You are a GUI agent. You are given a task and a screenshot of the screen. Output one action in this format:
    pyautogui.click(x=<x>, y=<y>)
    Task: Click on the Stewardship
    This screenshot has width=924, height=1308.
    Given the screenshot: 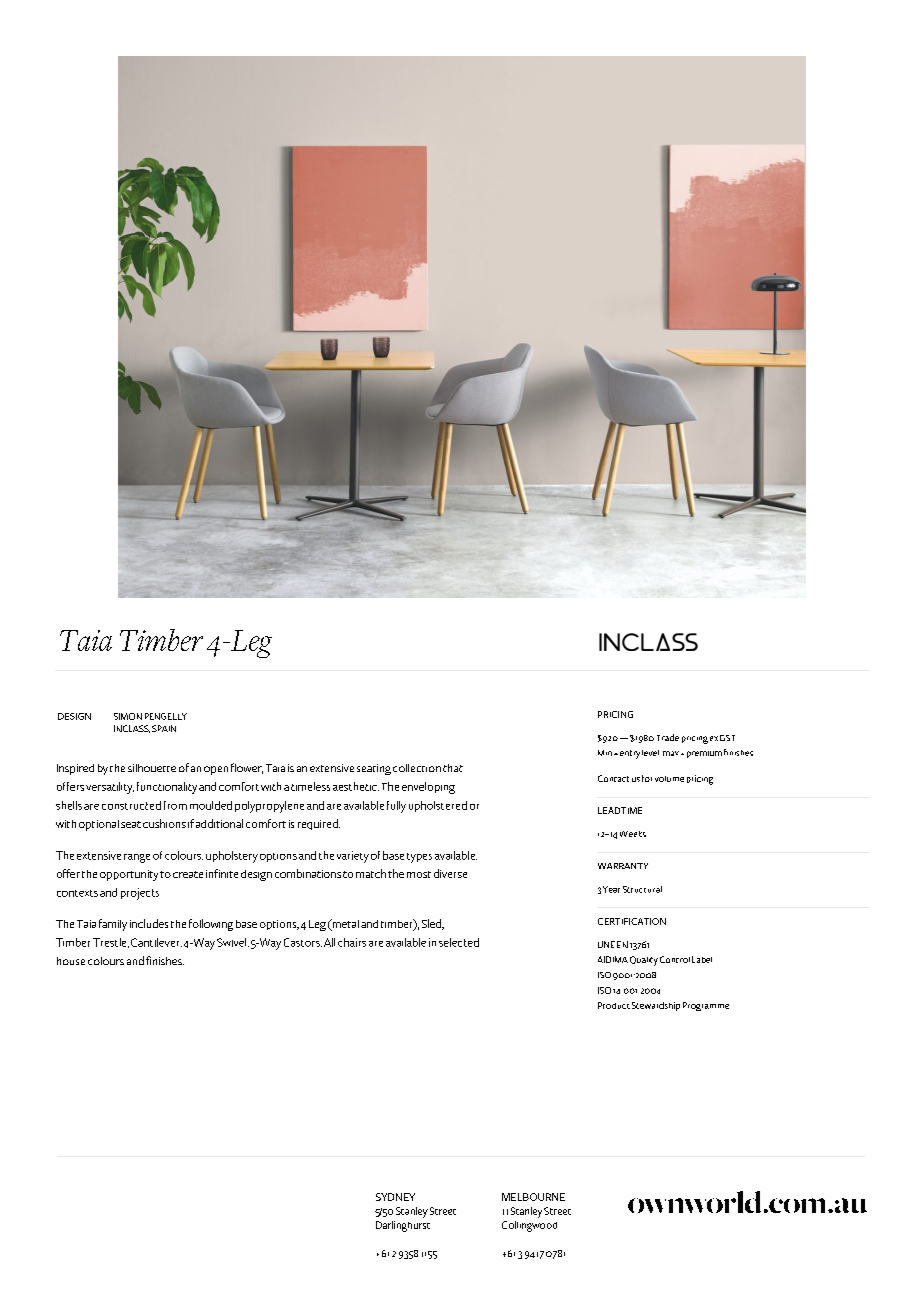 What is the action you would take?
    pyautogui.click(x=656, y=1006)
